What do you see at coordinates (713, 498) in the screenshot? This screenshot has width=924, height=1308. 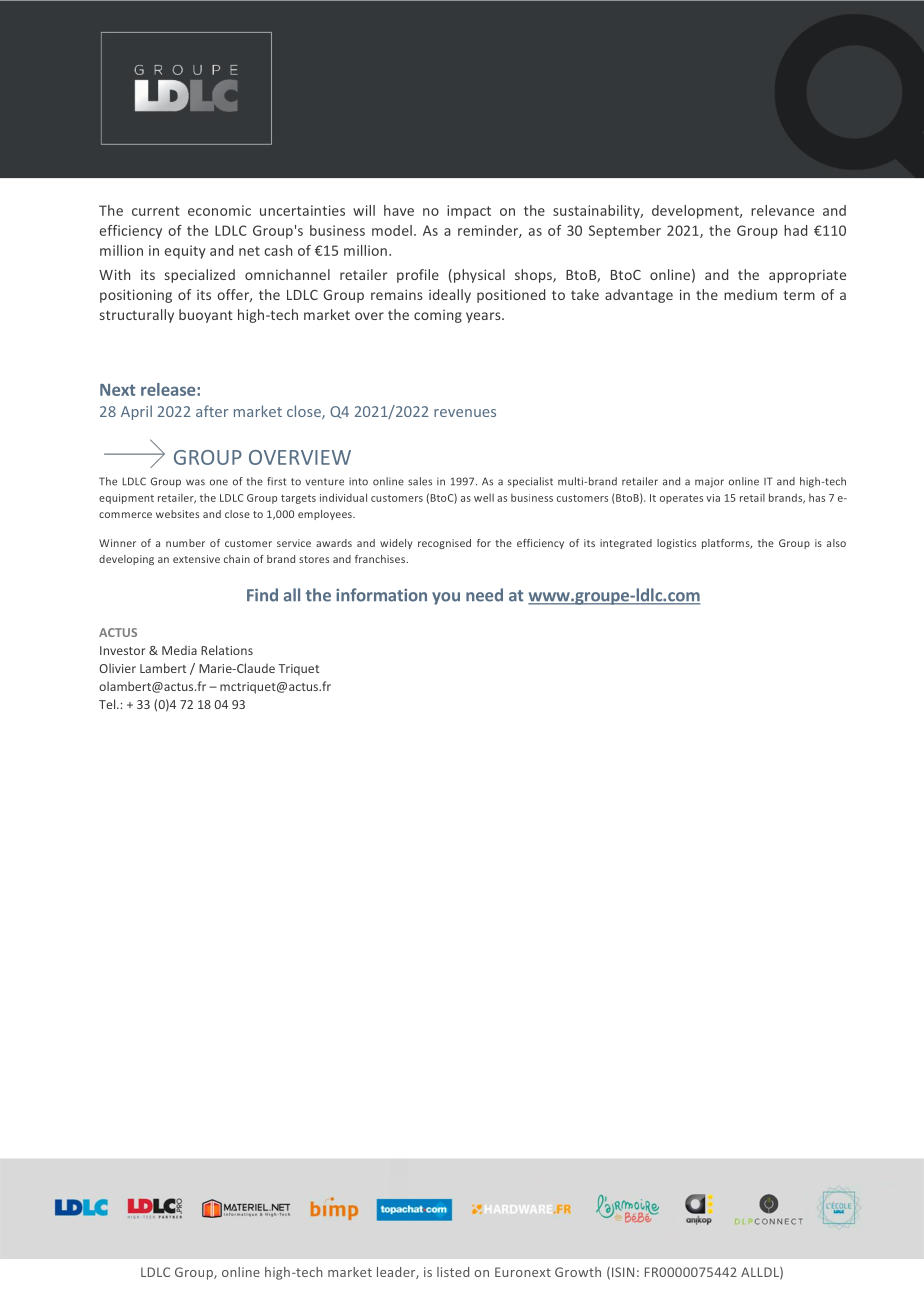 I see `via` at bounding box center [713, 498].
